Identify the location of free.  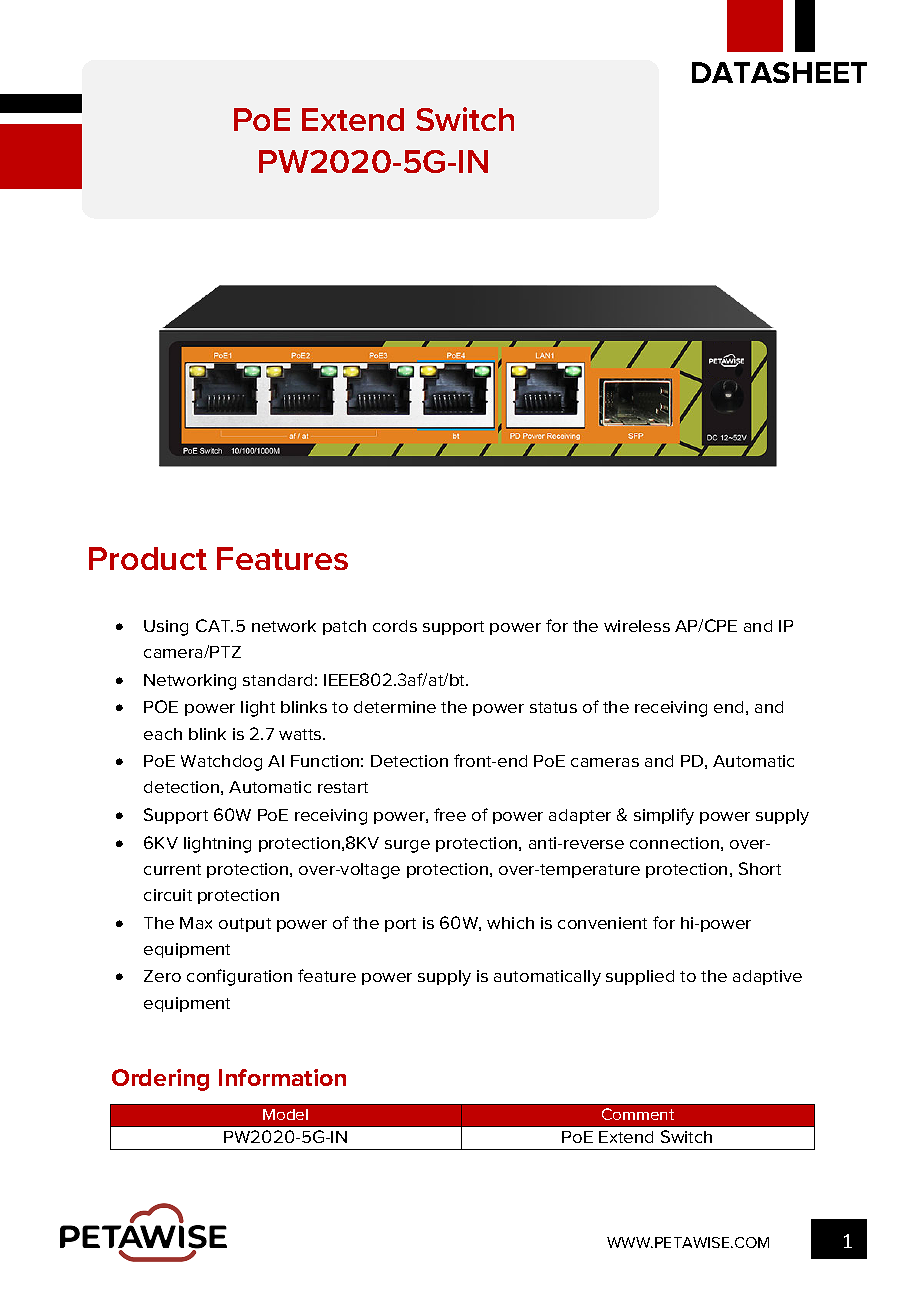
(450, 814).
